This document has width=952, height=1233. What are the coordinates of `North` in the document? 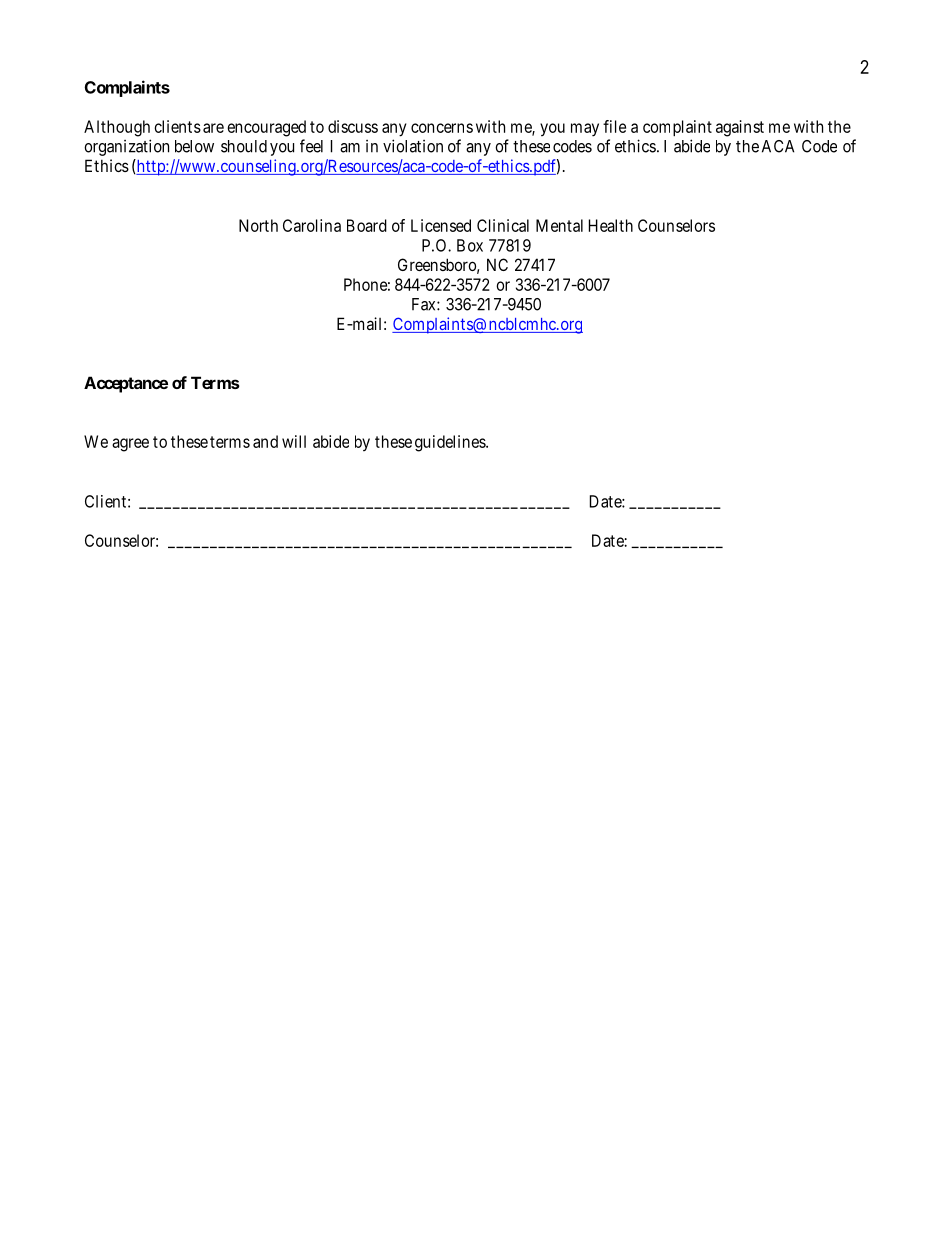 It's located at (258, 225).
